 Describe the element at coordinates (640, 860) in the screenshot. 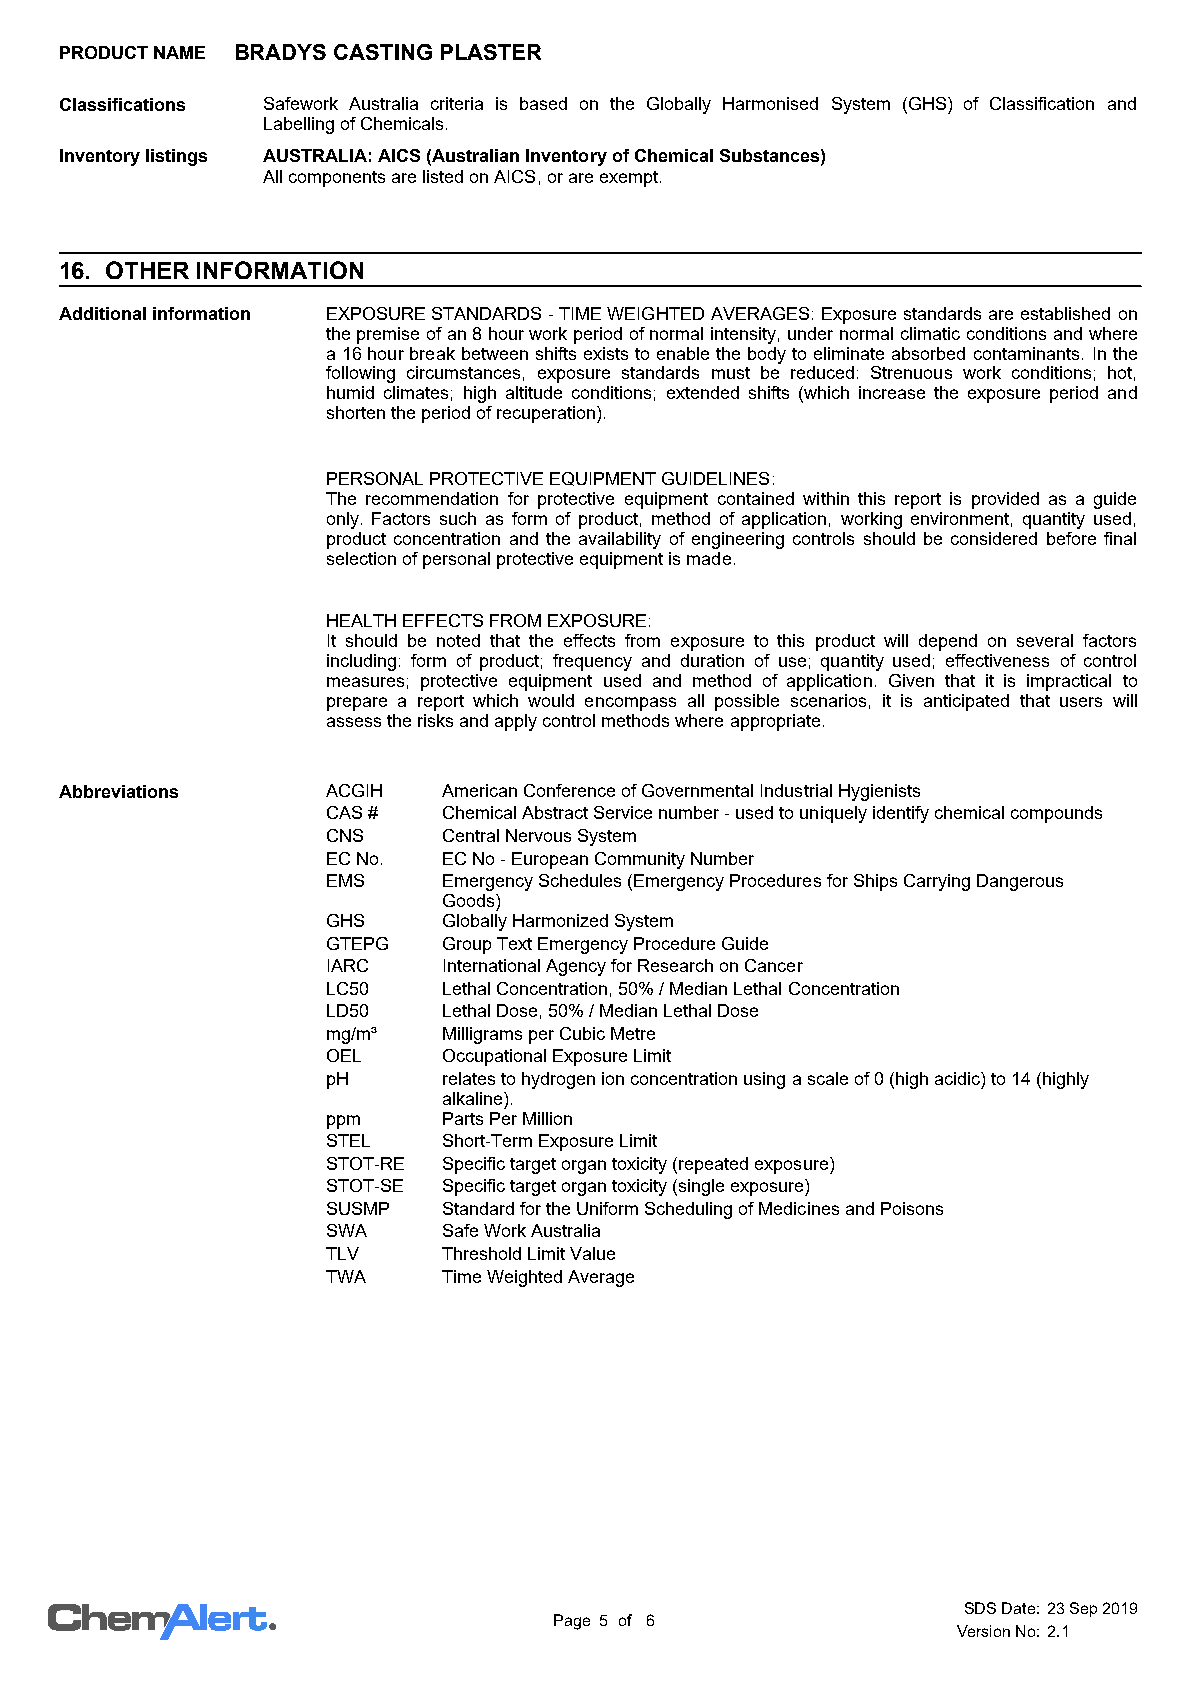

I see `Community` at that location.
